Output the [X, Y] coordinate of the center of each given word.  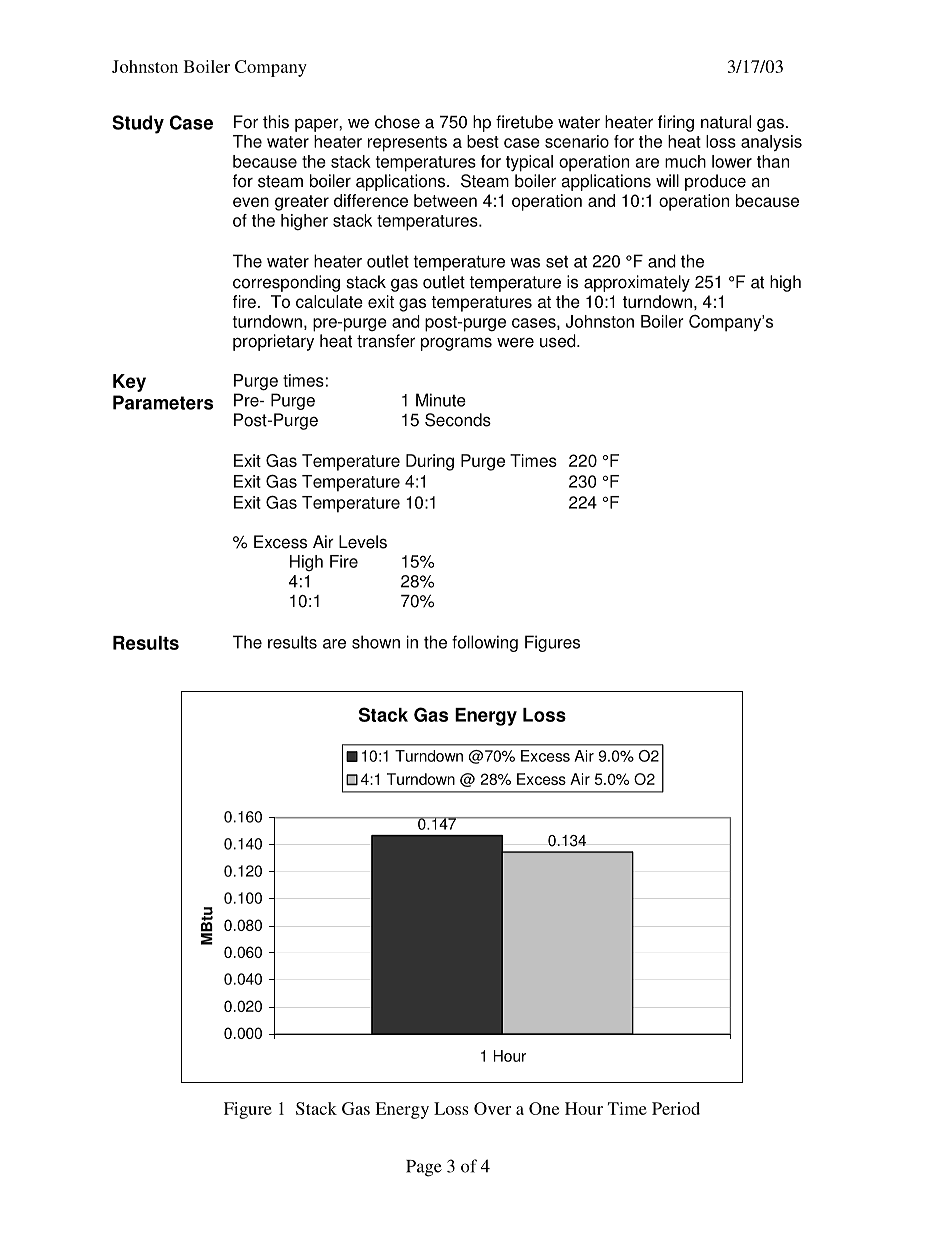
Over [492, 1108]
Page [424, 1168]
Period [676, 1108]
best [483, 141]
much [685, 161]
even [251, 202]
